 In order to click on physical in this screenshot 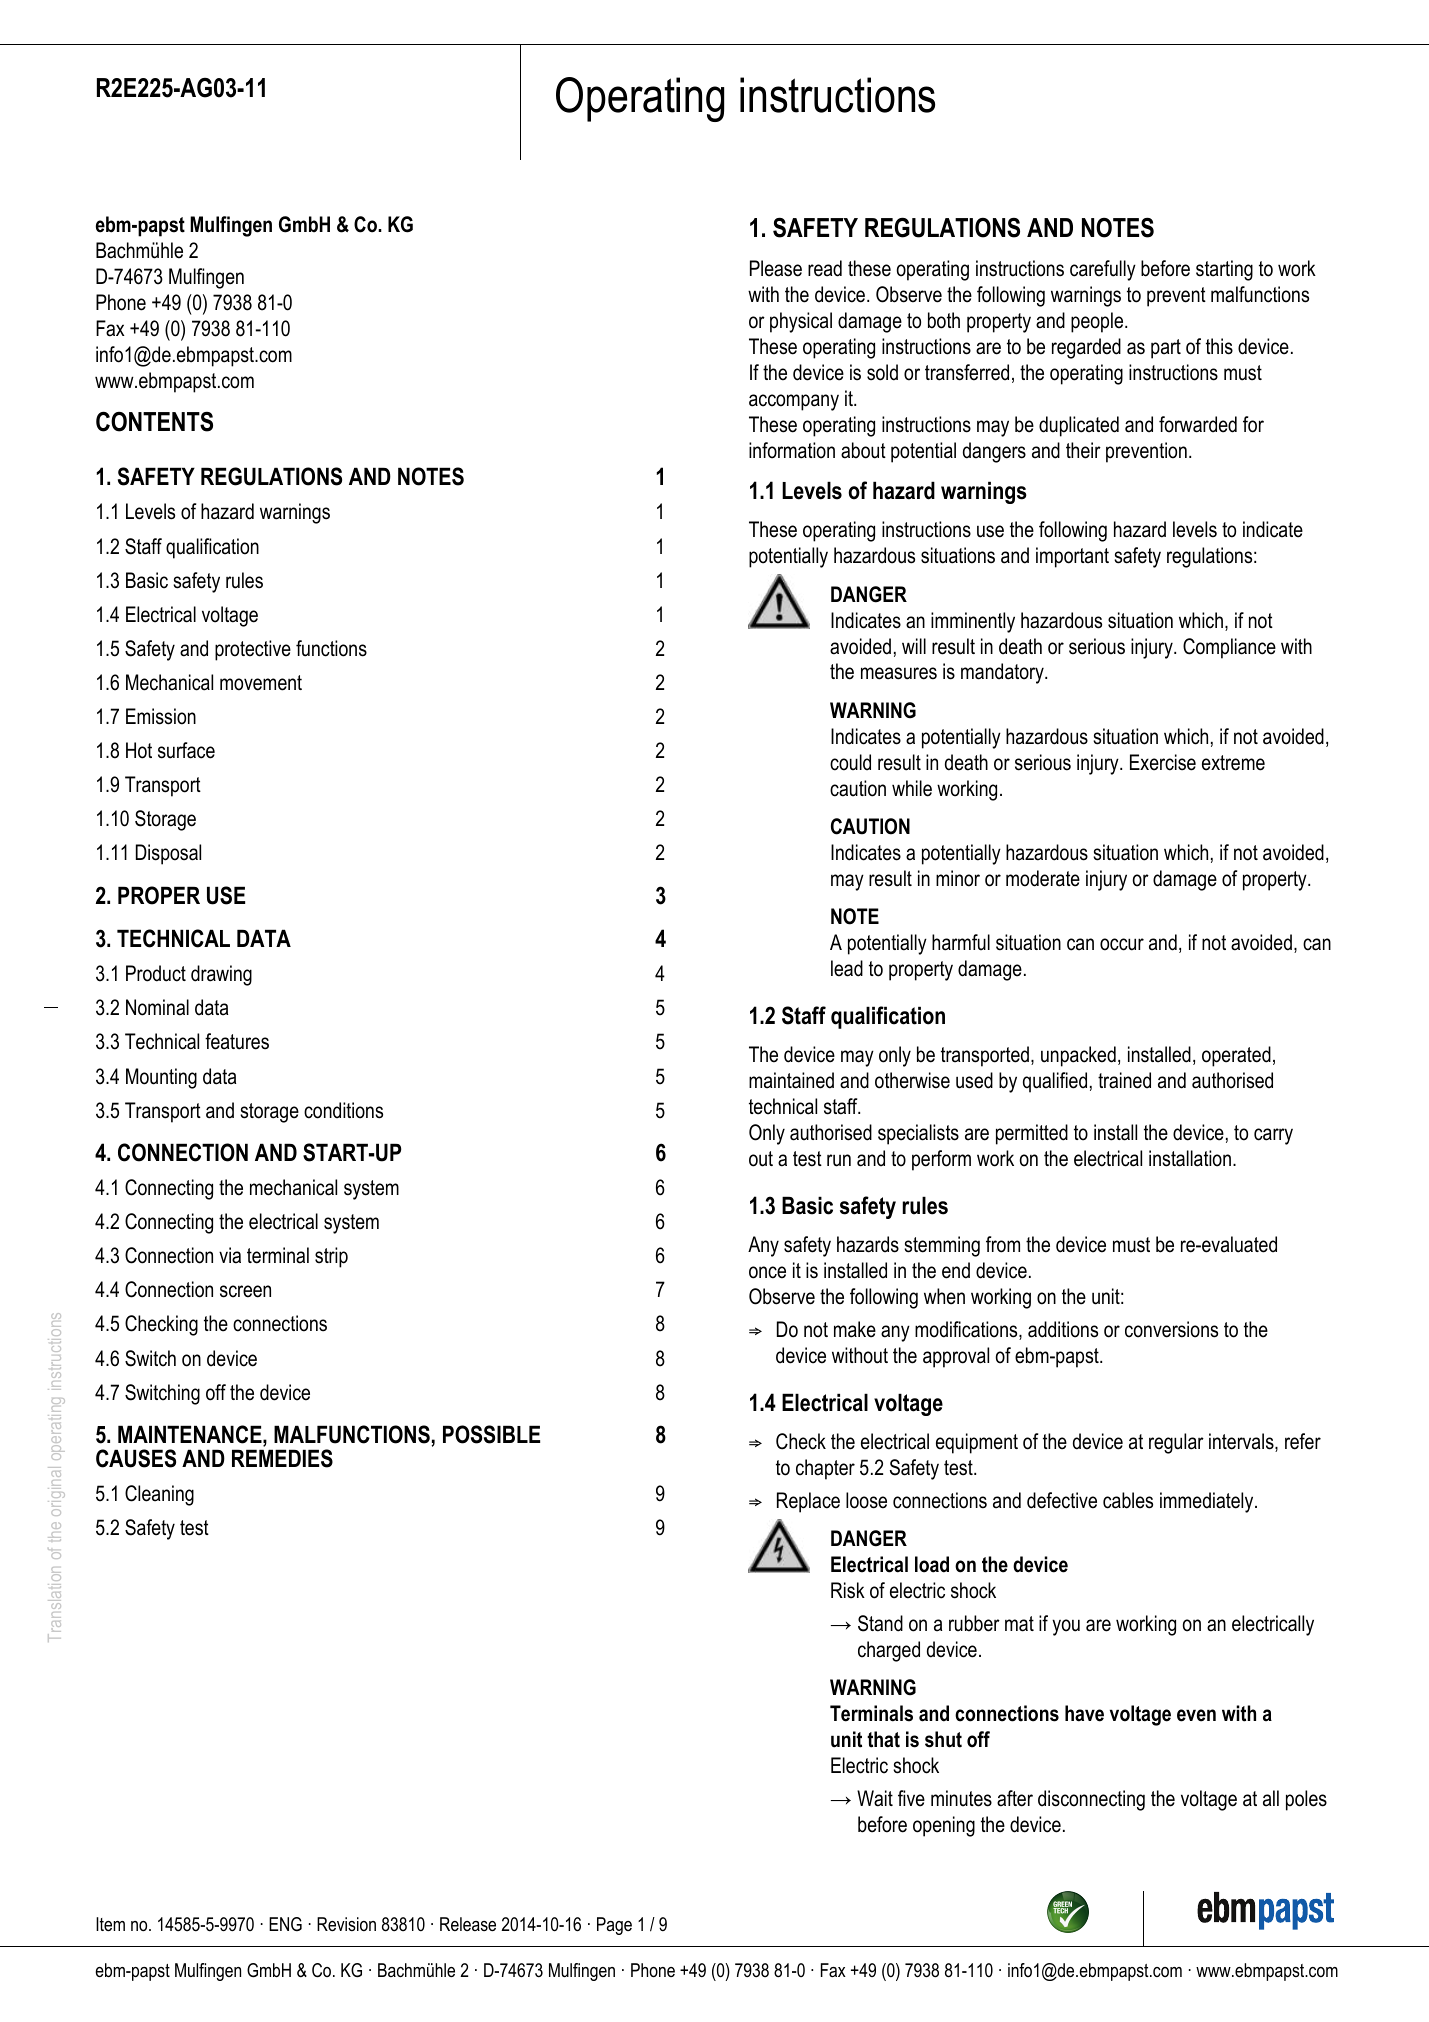, I will do `click(801, 322)`.
